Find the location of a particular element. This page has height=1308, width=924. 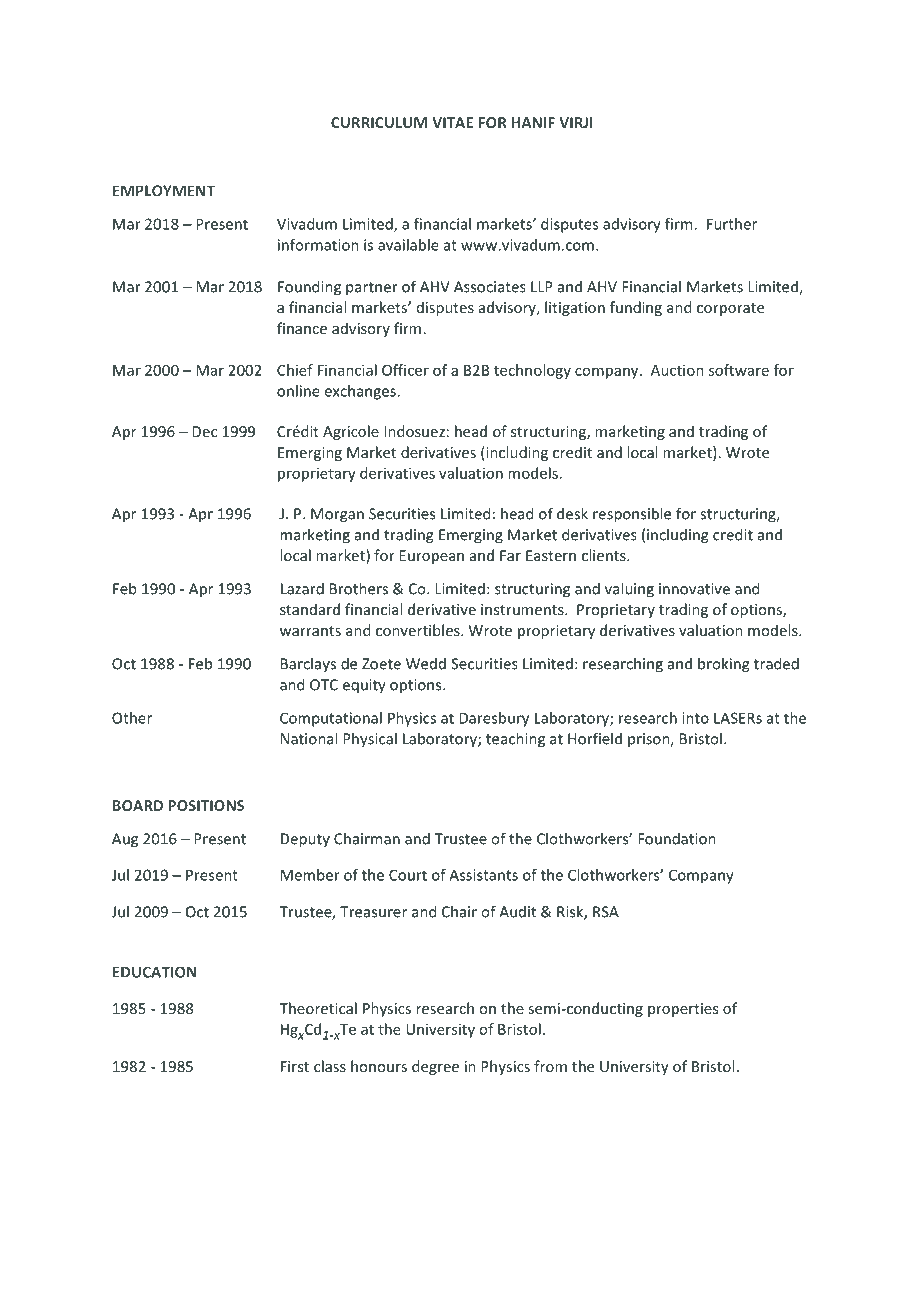

VITAE is located at coordinates (452, 122).
